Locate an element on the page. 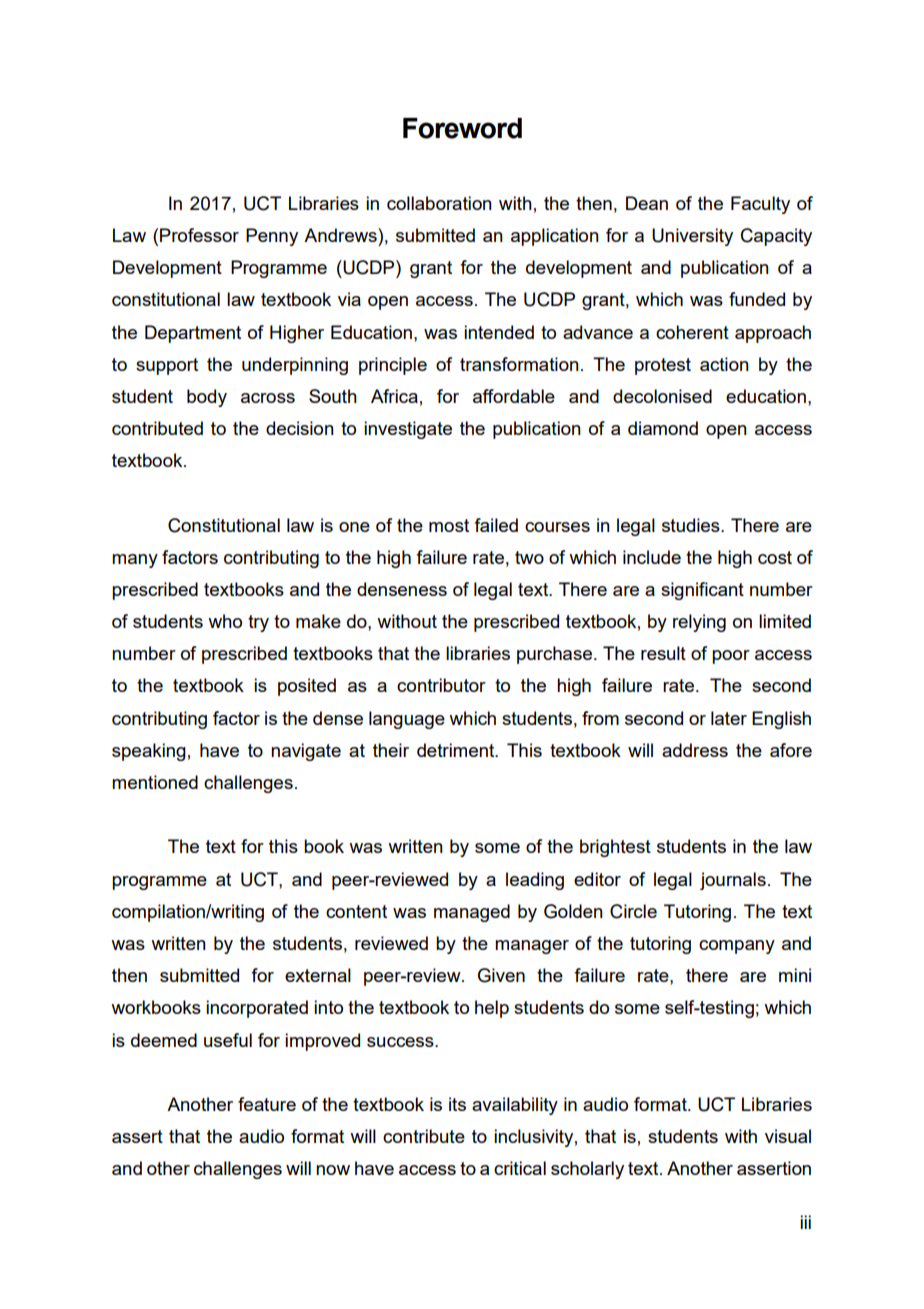  affordable is located at coordinates (514, 396).
